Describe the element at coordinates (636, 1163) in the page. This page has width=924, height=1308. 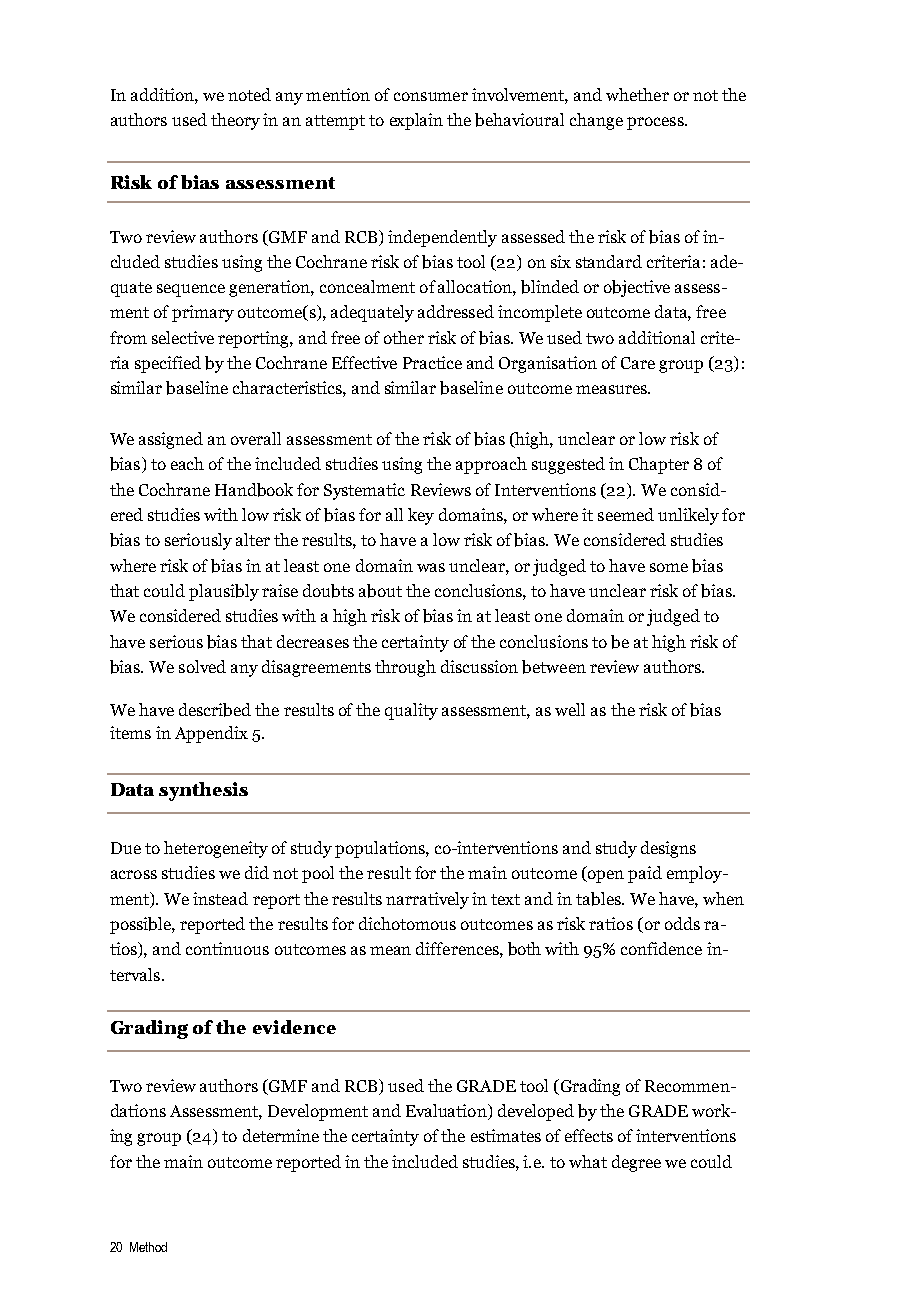
I see `degree` at that location.
